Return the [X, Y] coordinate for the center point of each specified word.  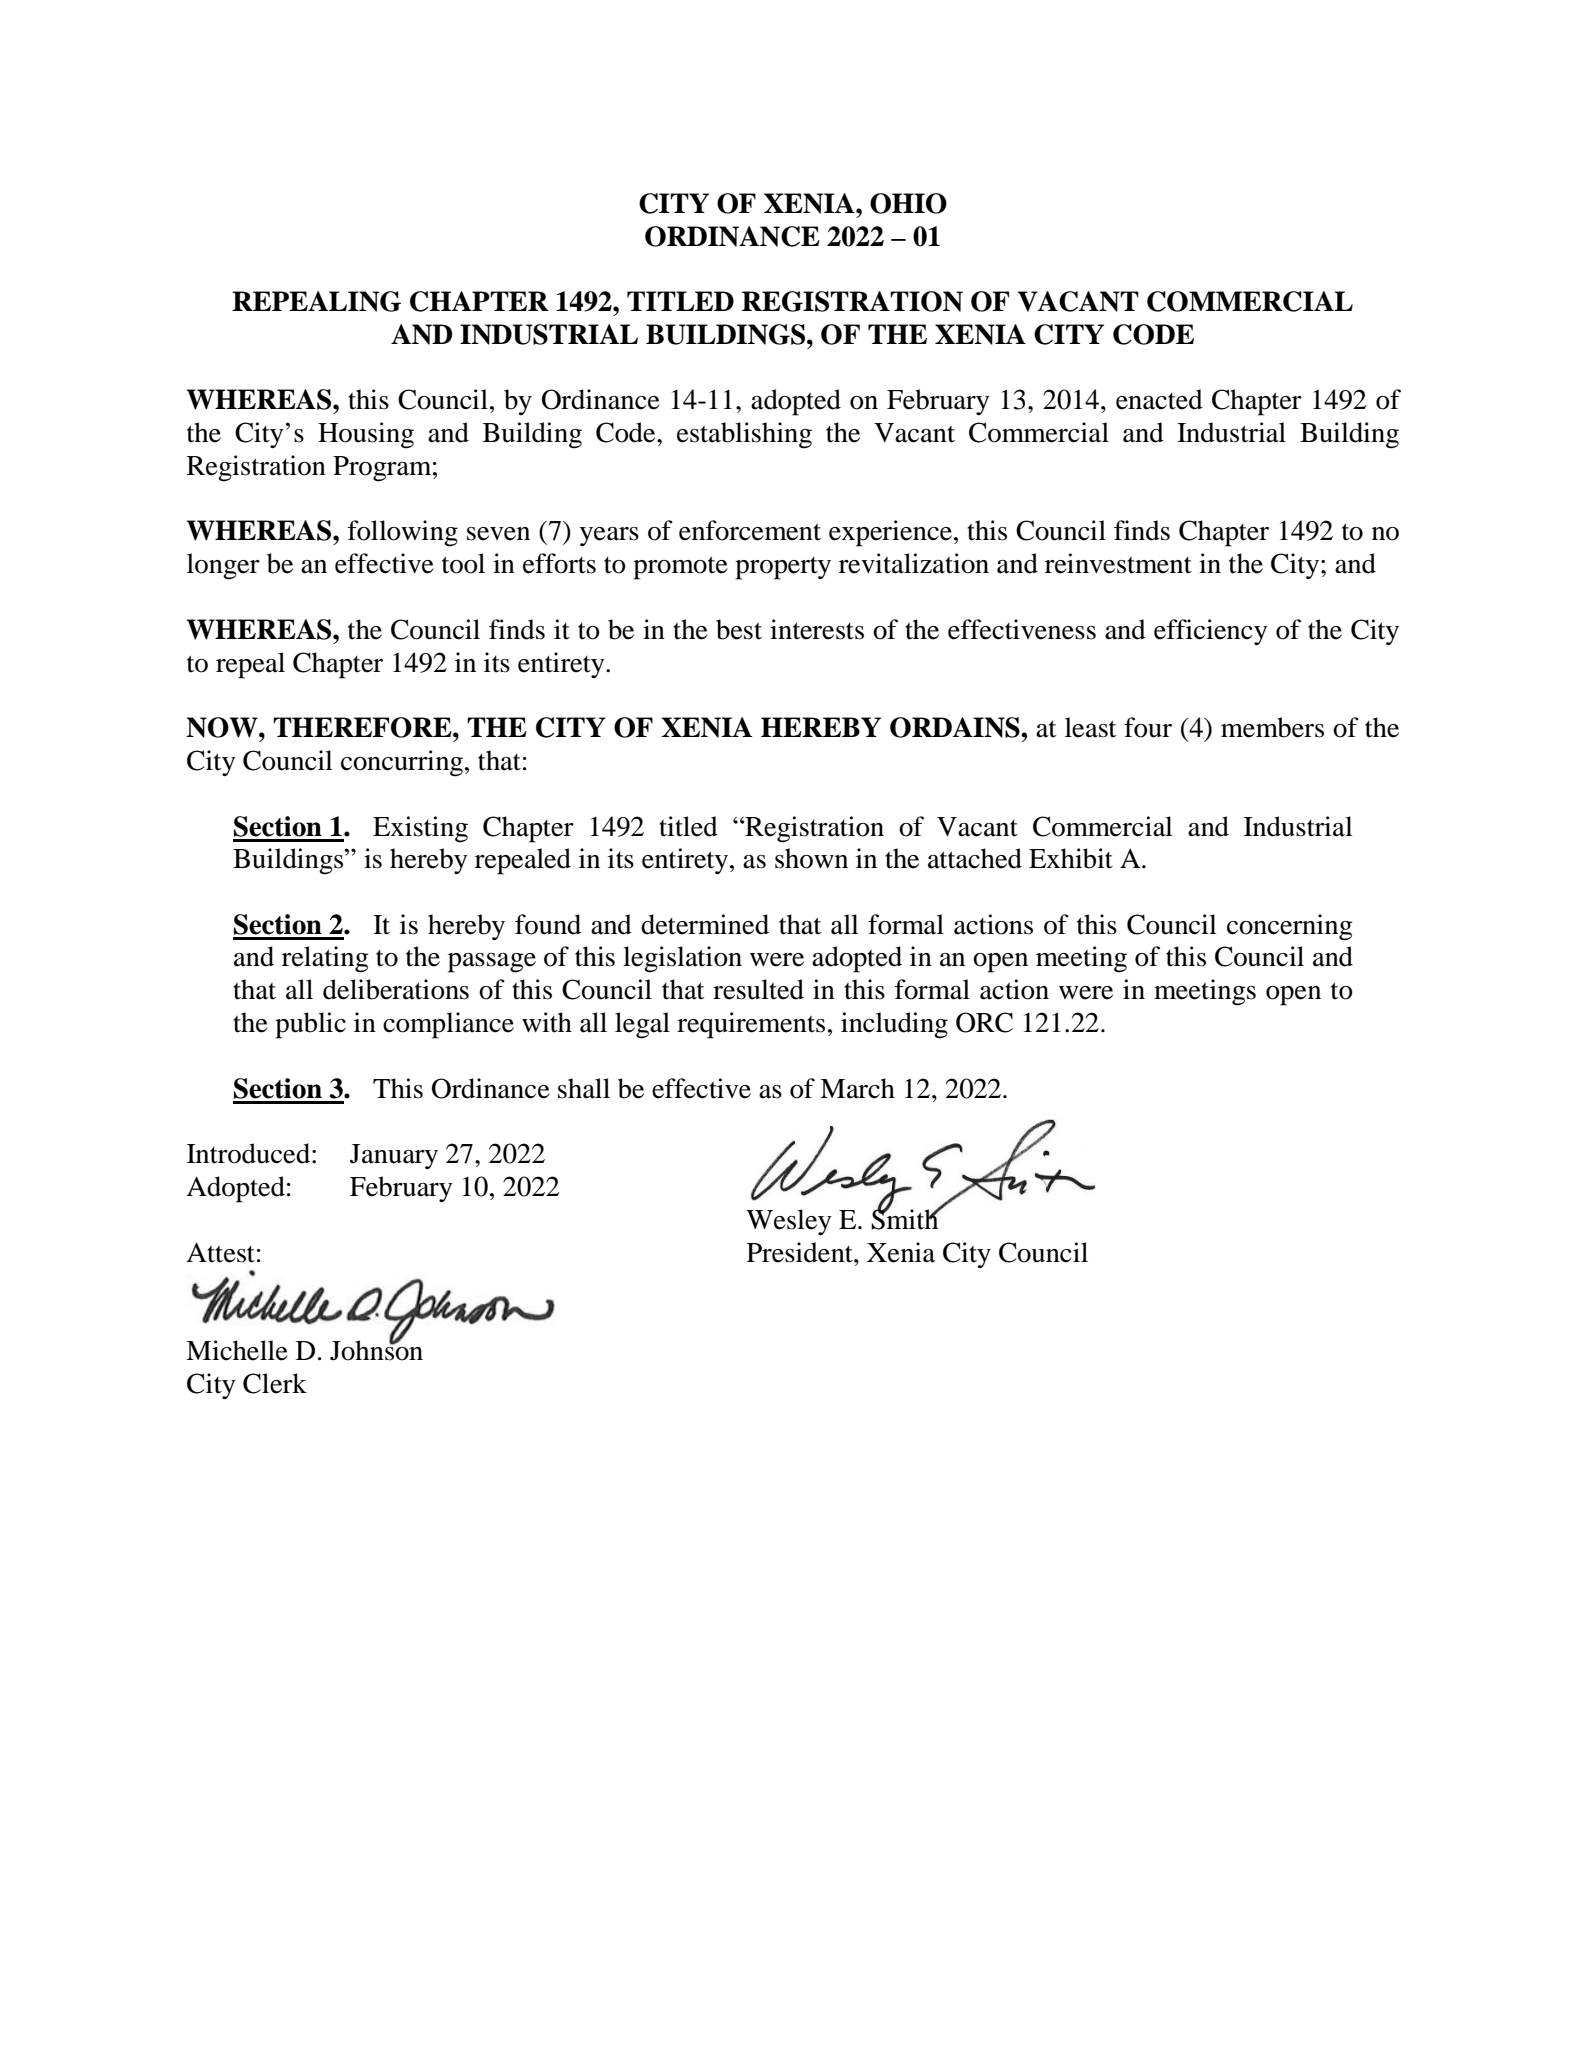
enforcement [750, 530]
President [801, 1252]
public [310, 1025]
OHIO [908, 203]
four [1148, 727]
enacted [1159, 399]
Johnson [376, 1349]
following [403, 533]
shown [811, 858]
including [894, 1025]
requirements [751, 1025]
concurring [403, 763]
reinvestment [1118, 563]
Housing [366, 435]
